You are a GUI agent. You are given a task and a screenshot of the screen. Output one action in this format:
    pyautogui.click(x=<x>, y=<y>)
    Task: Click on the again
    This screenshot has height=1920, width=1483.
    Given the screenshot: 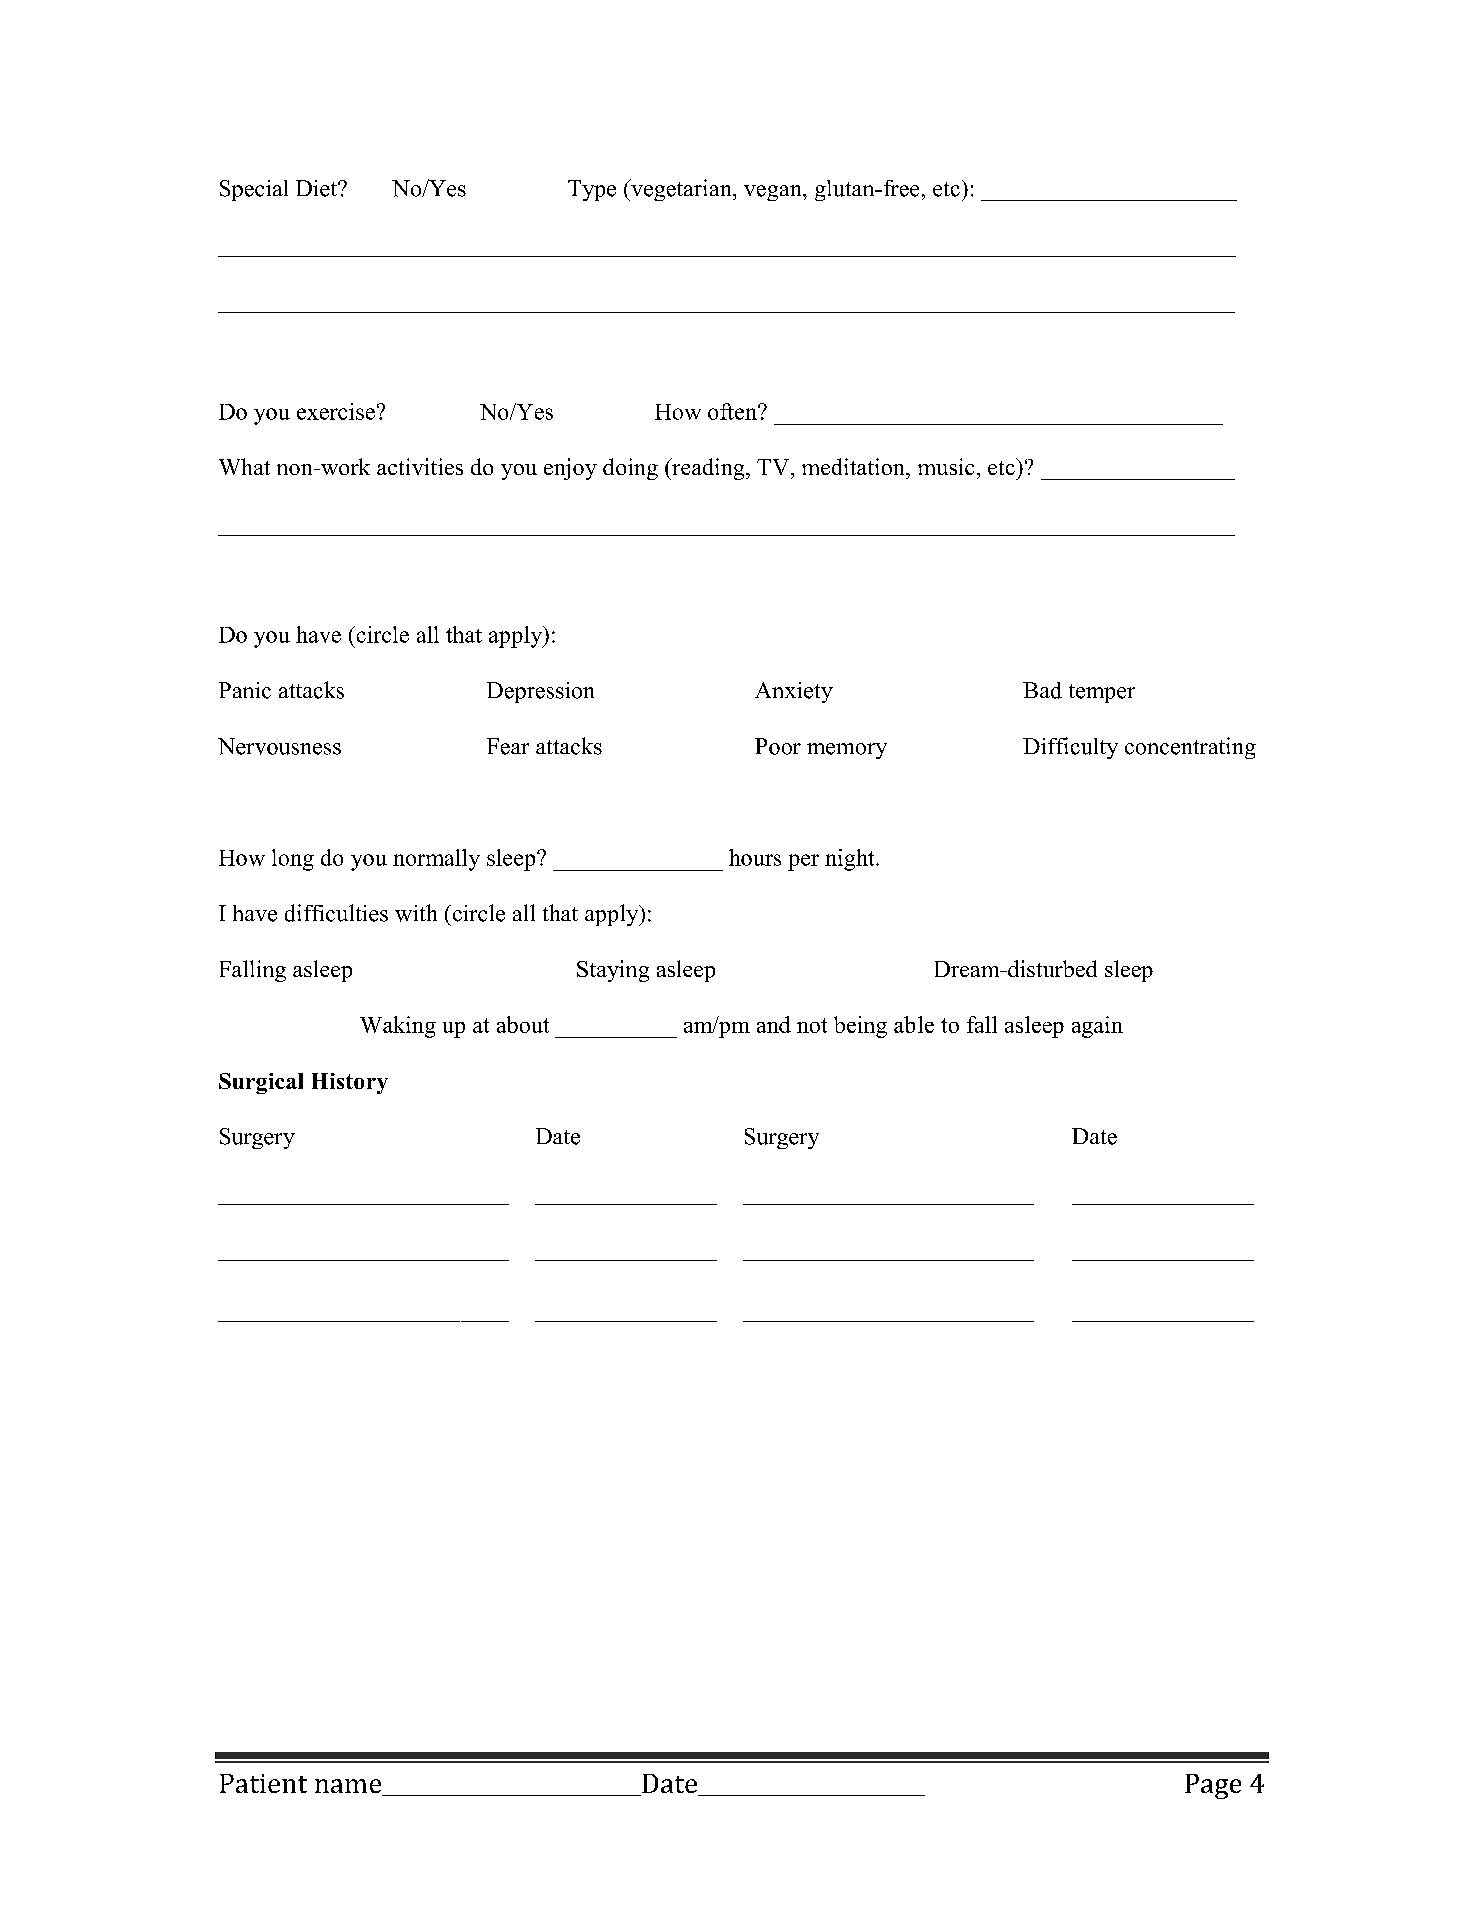 What is the action you would take?
    pyautogui.click(x=1097, y=1027)
